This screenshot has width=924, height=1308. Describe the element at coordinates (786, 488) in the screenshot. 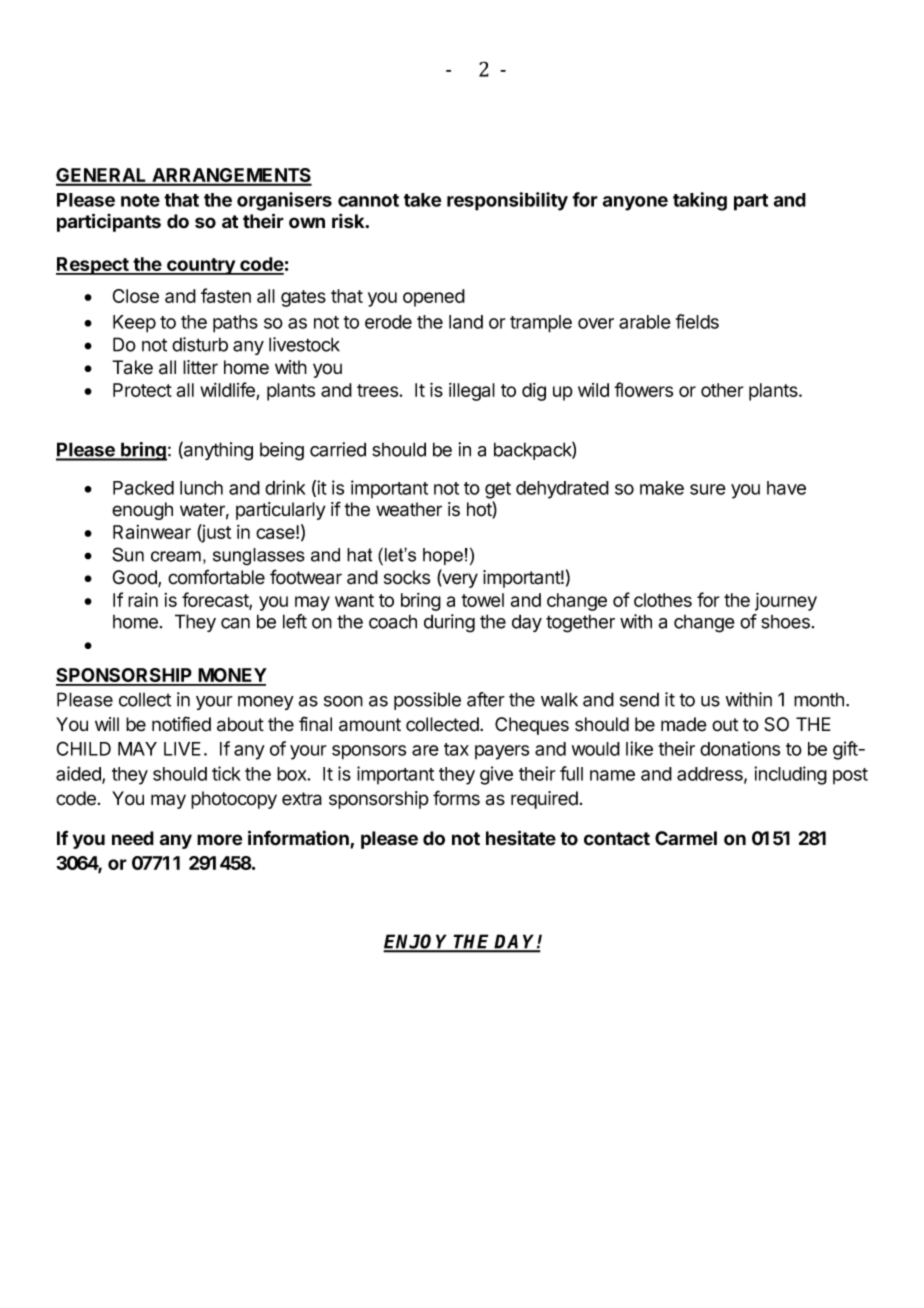

I see `have` at that location.
